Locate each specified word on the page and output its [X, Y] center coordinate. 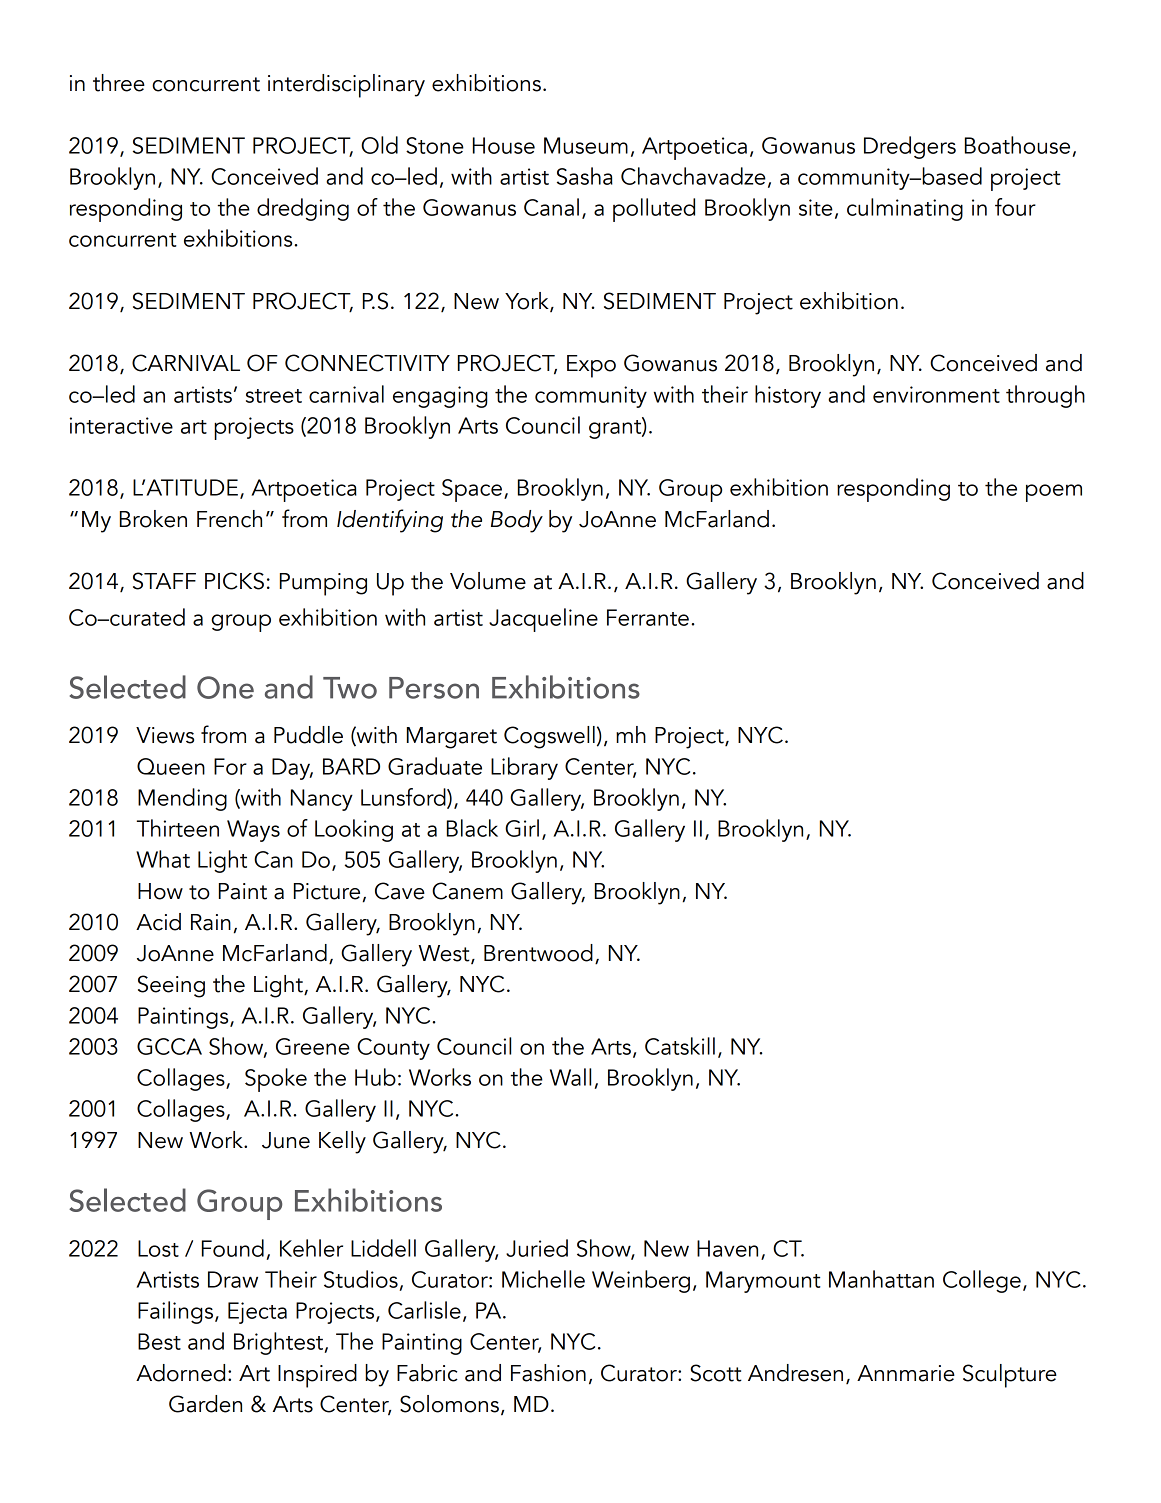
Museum [586, 145]
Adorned [180, 1373]
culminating [905, 209]
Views [165, 735]
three [119, 83]
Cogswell [549, 737]
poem [1054, 493]
